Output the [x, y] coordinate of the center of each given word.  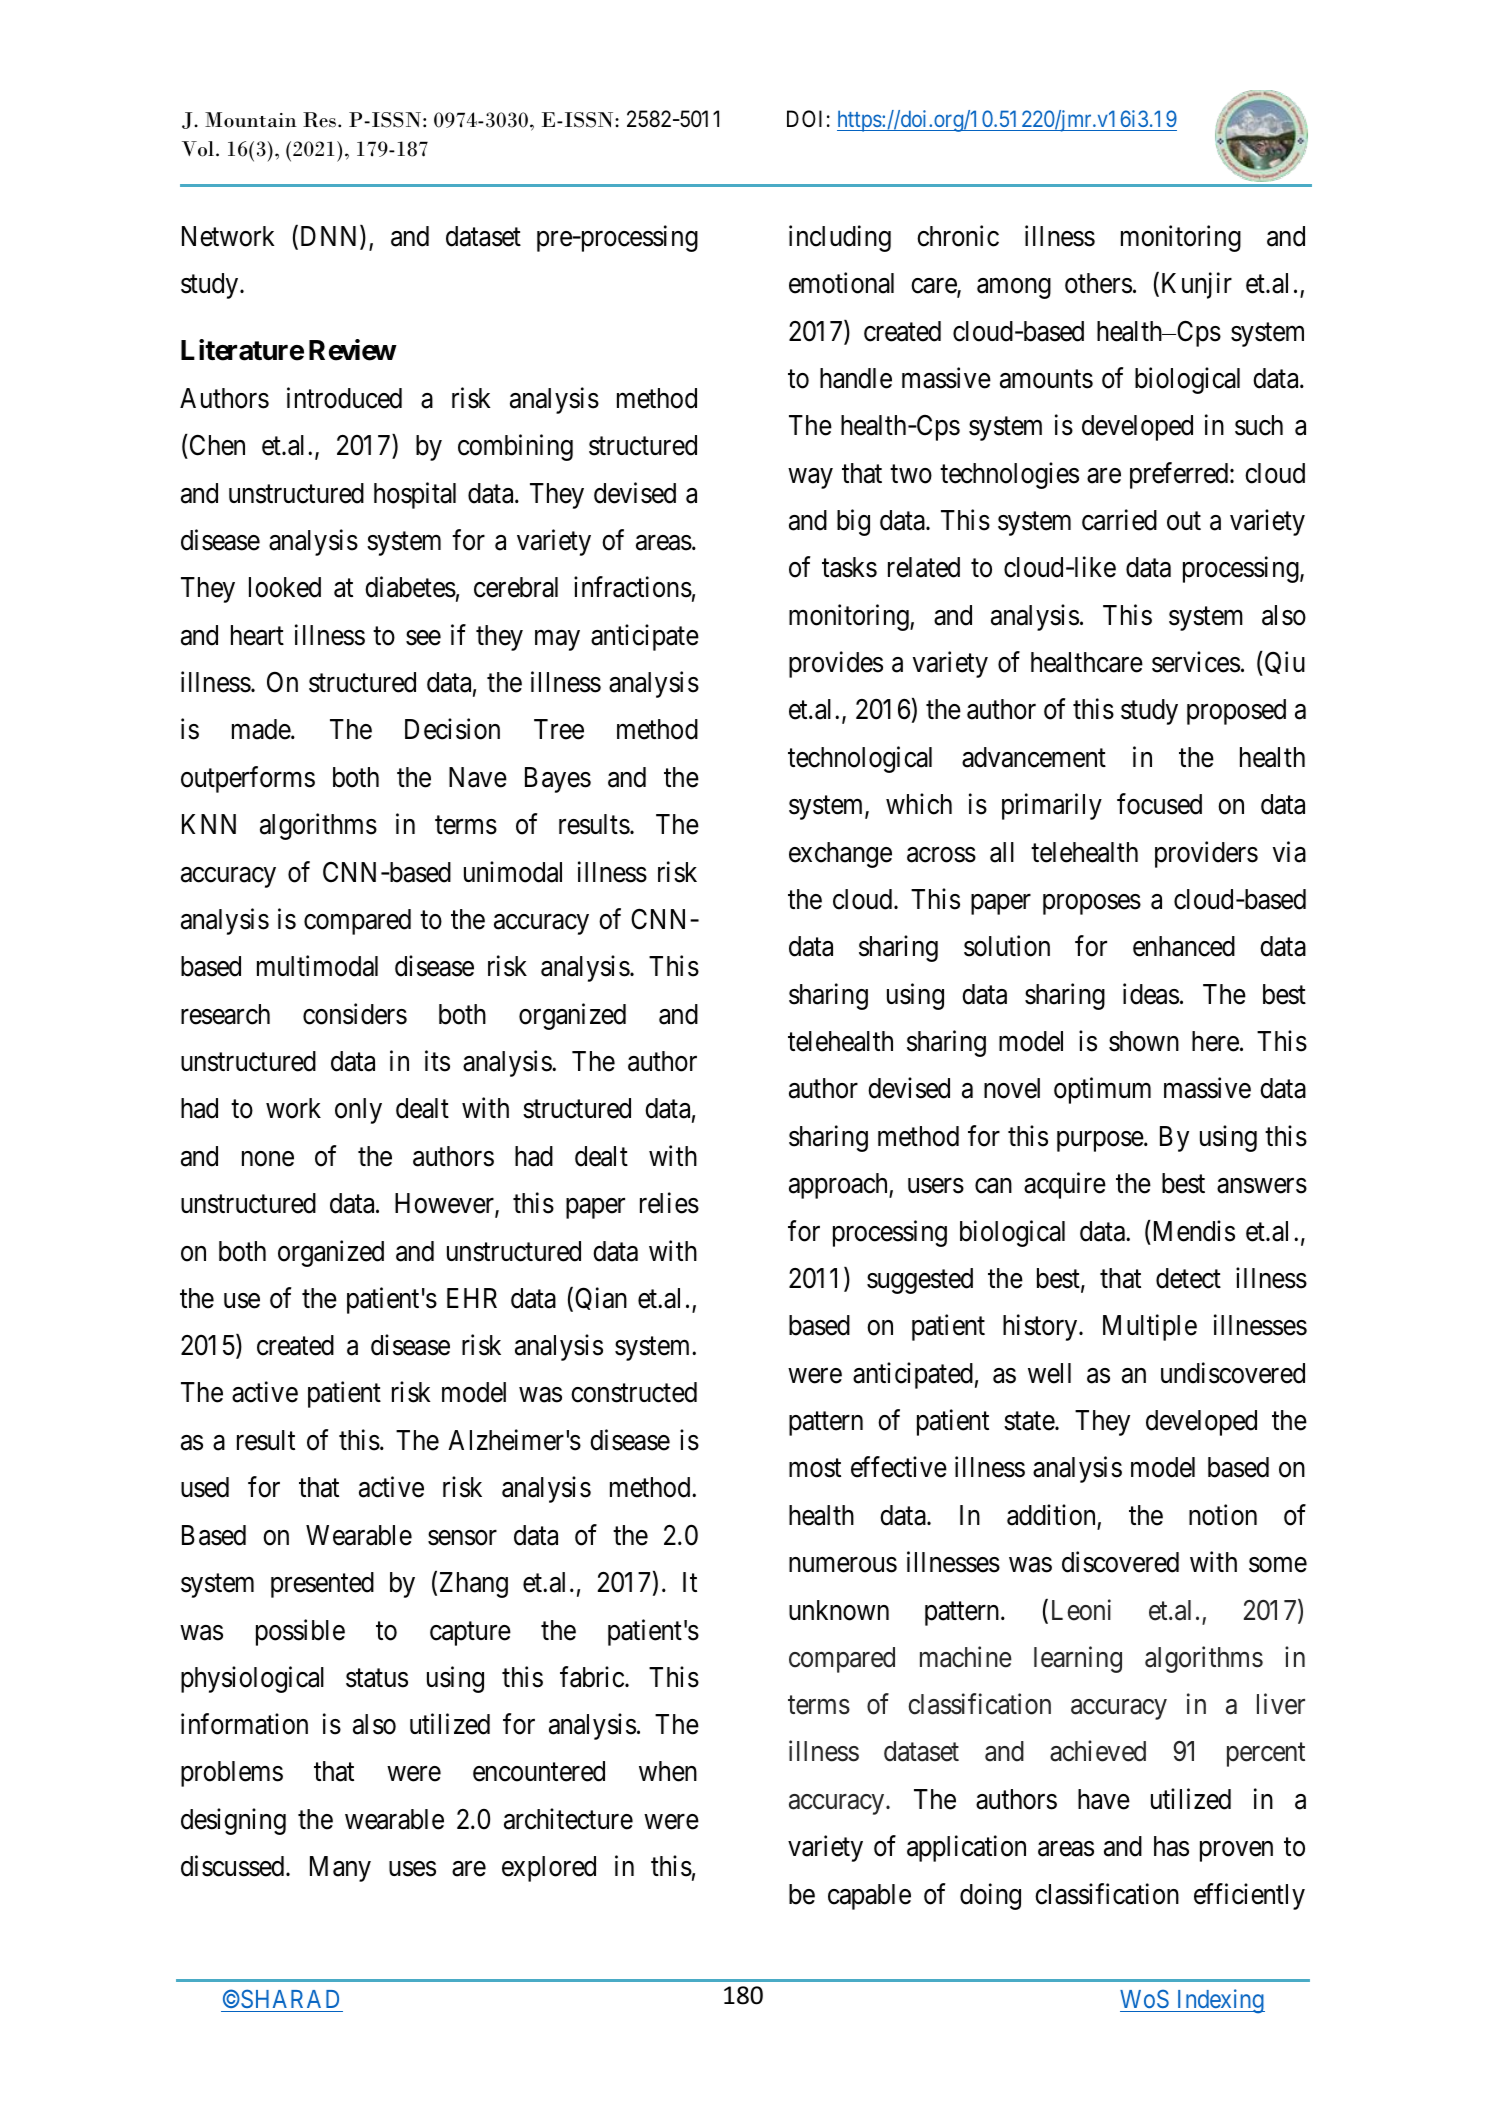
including [840, 238]
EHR [472, 1298]
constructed [634, 1392]
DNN [329, 237]
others [1098, 283]
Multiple [1150, 1327]
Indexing [1219, 2001]
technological [860, 759]
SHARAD [289, 1998]
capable [869, 1897]
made [262, 729]
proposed [1236, 712]
